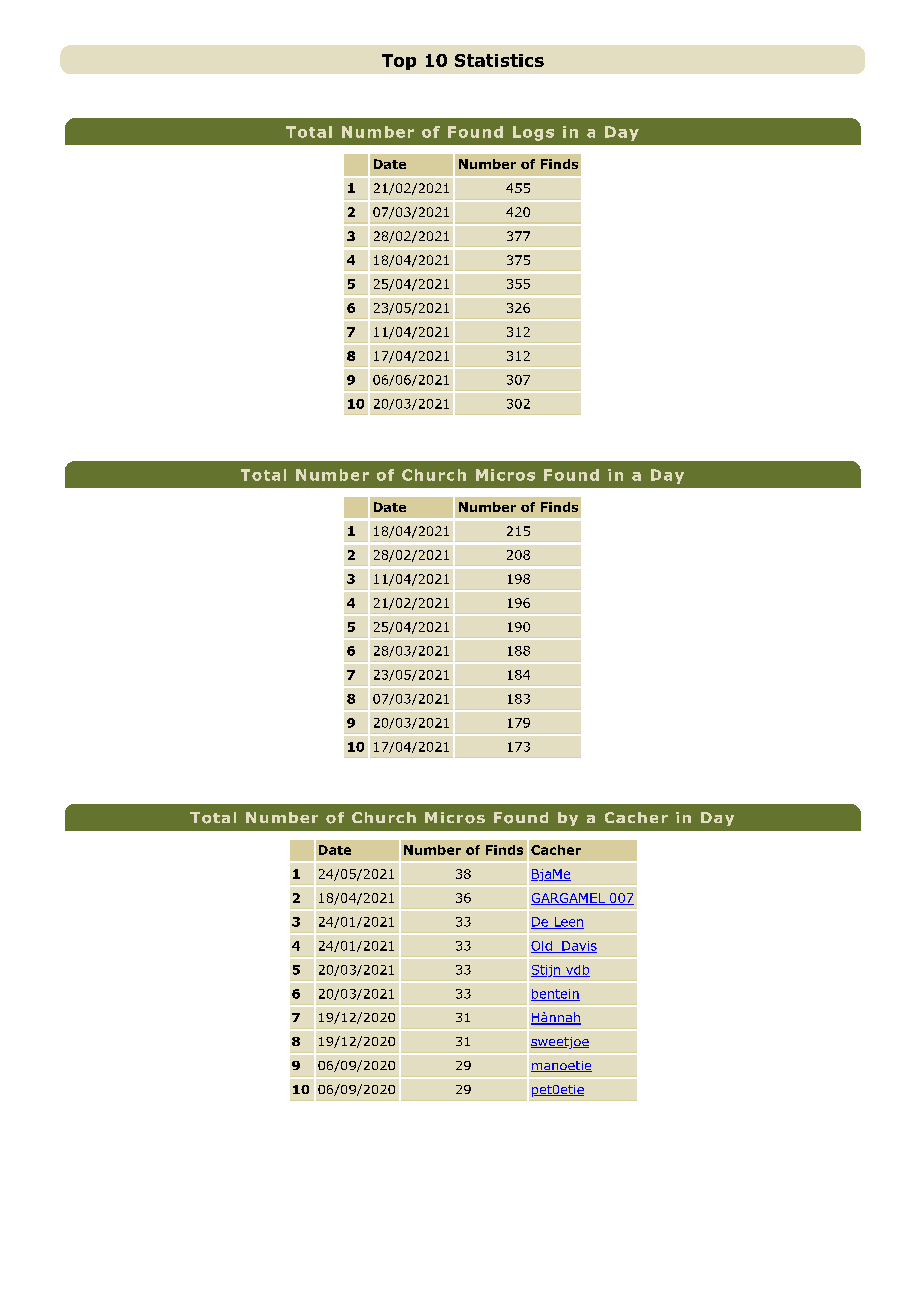 Image resolution: width=924 pixels, height=1308 pixels. What do you see at coordinates (499, 60) in the screenshot?
I see `Statistics` at bounding box center [499, 60].
